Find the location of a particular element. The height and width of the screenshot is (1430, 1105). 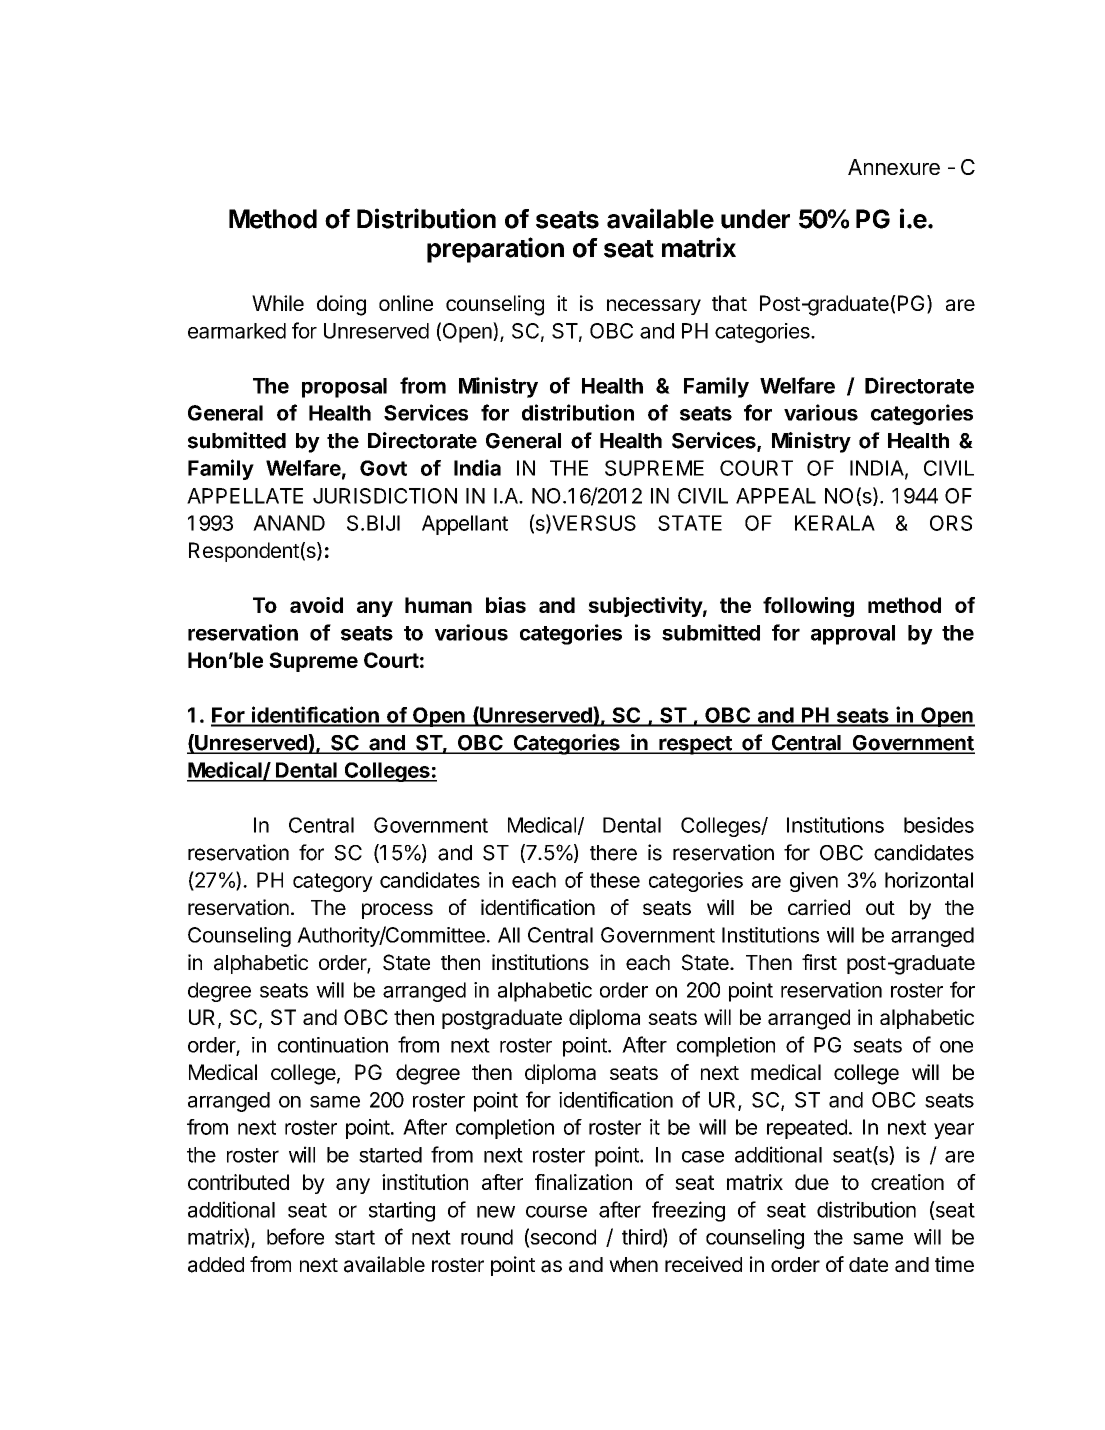

under is located at coordinates (755, 219).
